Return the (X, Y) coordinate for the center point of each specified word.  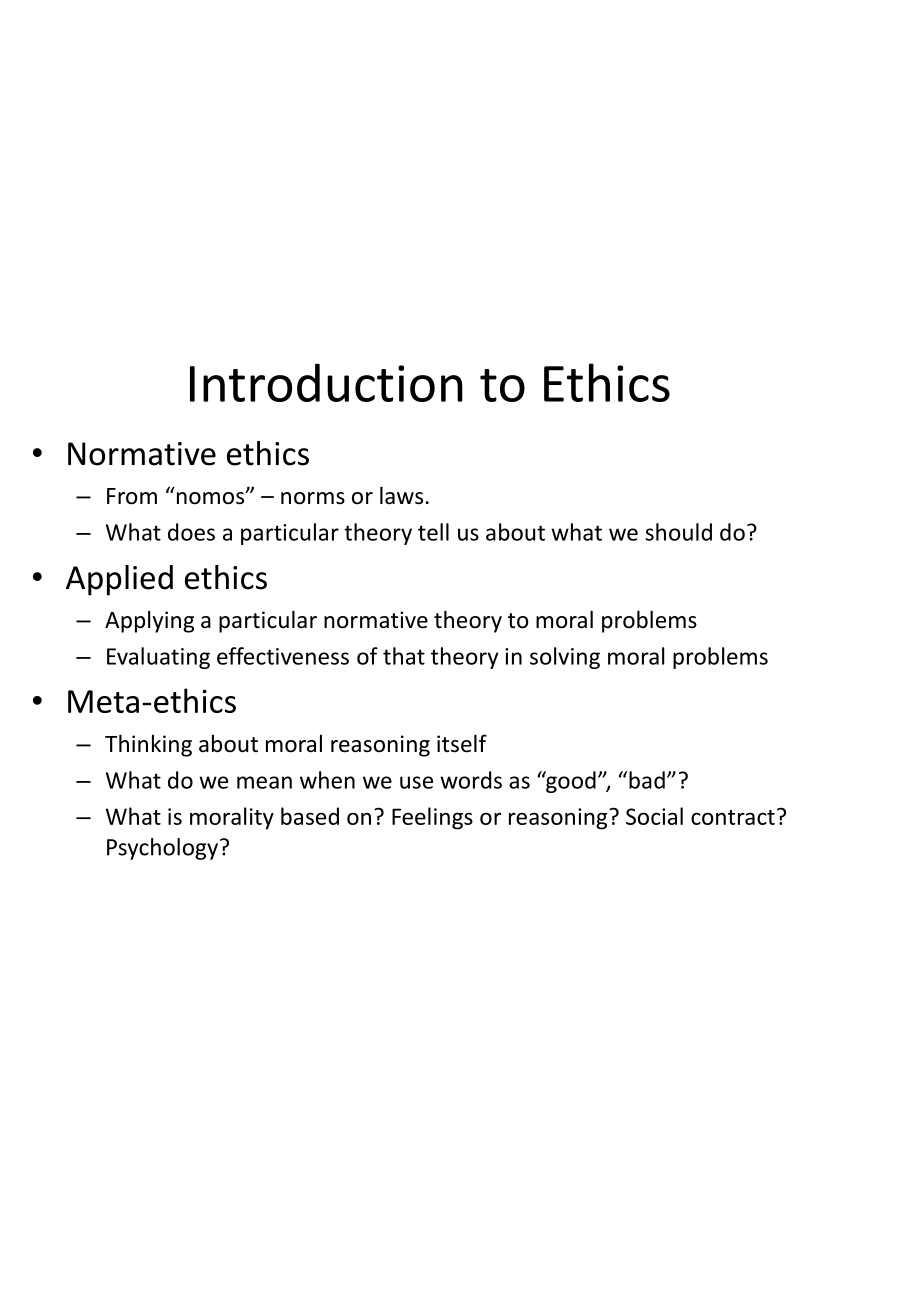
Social (654, 816)
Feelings (432, 818)
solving (565, 658)
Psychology (164, 849)
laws (401, 495)
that (404, 656)
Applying (149, 622)
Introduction (326, 382)
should (678, 532)
